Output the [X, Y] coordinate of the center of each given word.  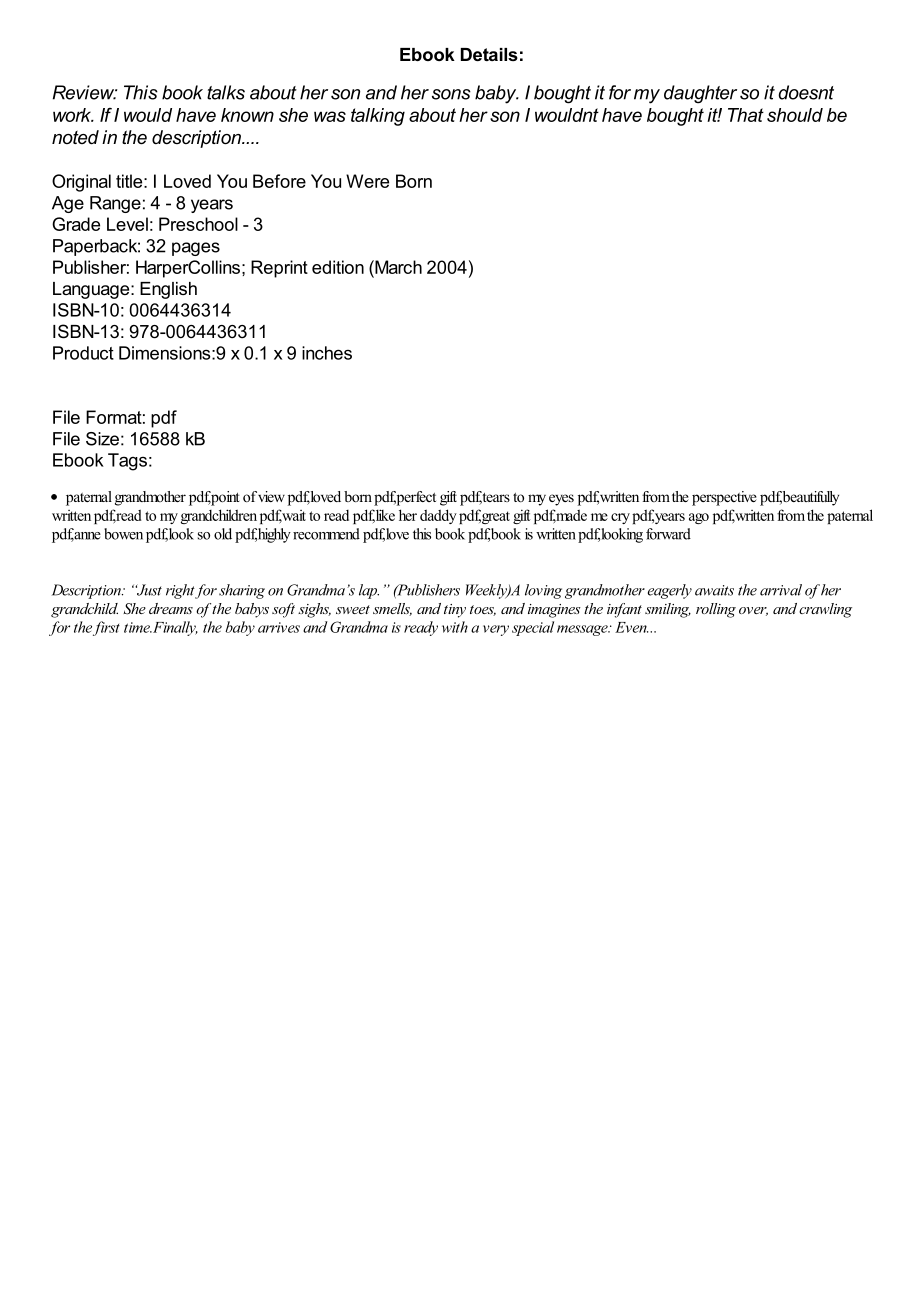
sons [451, 94]
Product [83, 353]
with [455, 627]
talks [226, 92]
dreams [171, 608]
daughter [700, 94]
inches [327, 353]
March [397, 267]
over [753, 611]
